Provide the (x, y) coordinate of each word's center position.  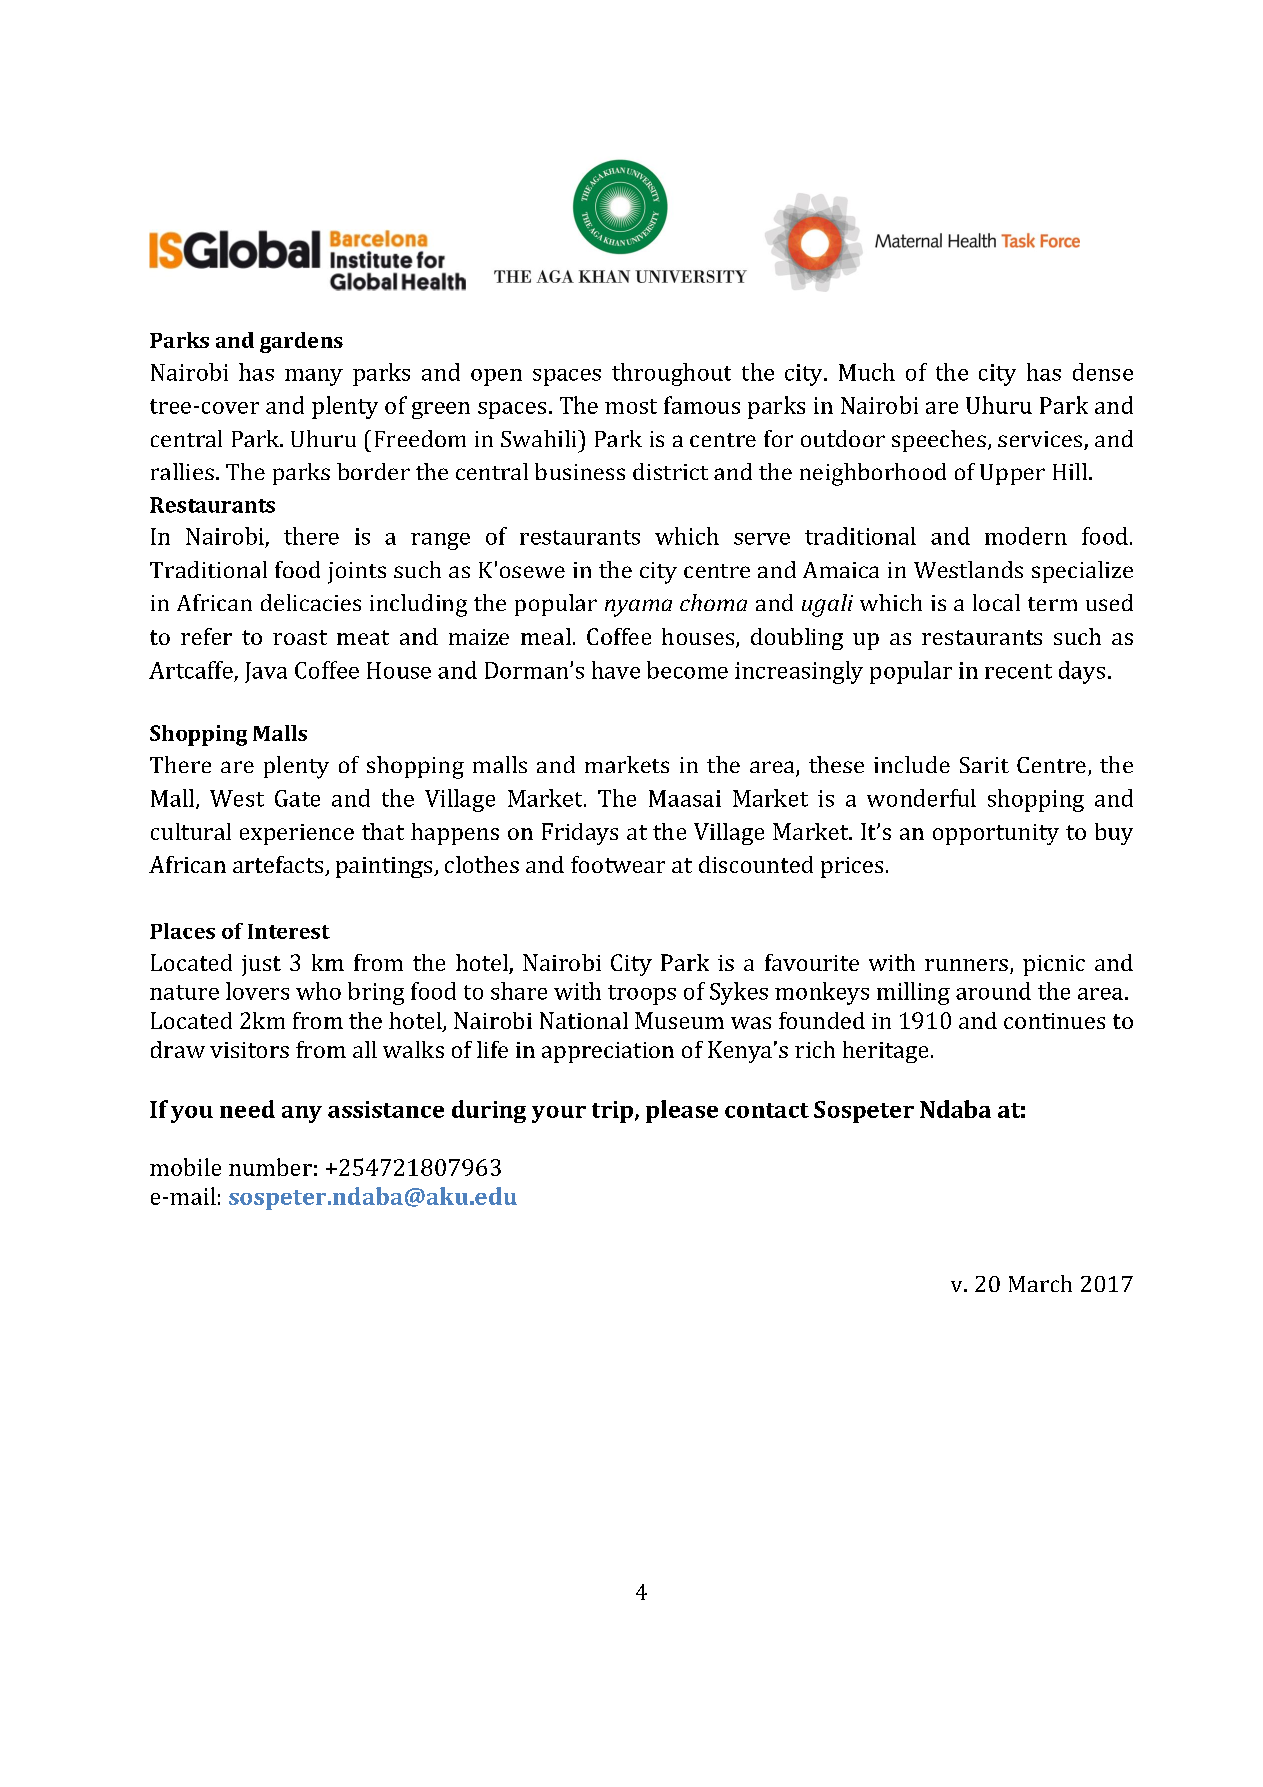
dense (1103, 372)
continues (1054, 1021)
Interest (289, 931)
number (270, 1167)
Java (266, 672)
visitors (249, 1050)
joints (357, 573)
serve (762, 539)
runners (966, 965)
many (314, 377)
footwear (618, 864)
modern (1026, 536)
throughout (671, 374)
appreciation (608, 1052)
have (616, 670)
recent (1018, 671)
